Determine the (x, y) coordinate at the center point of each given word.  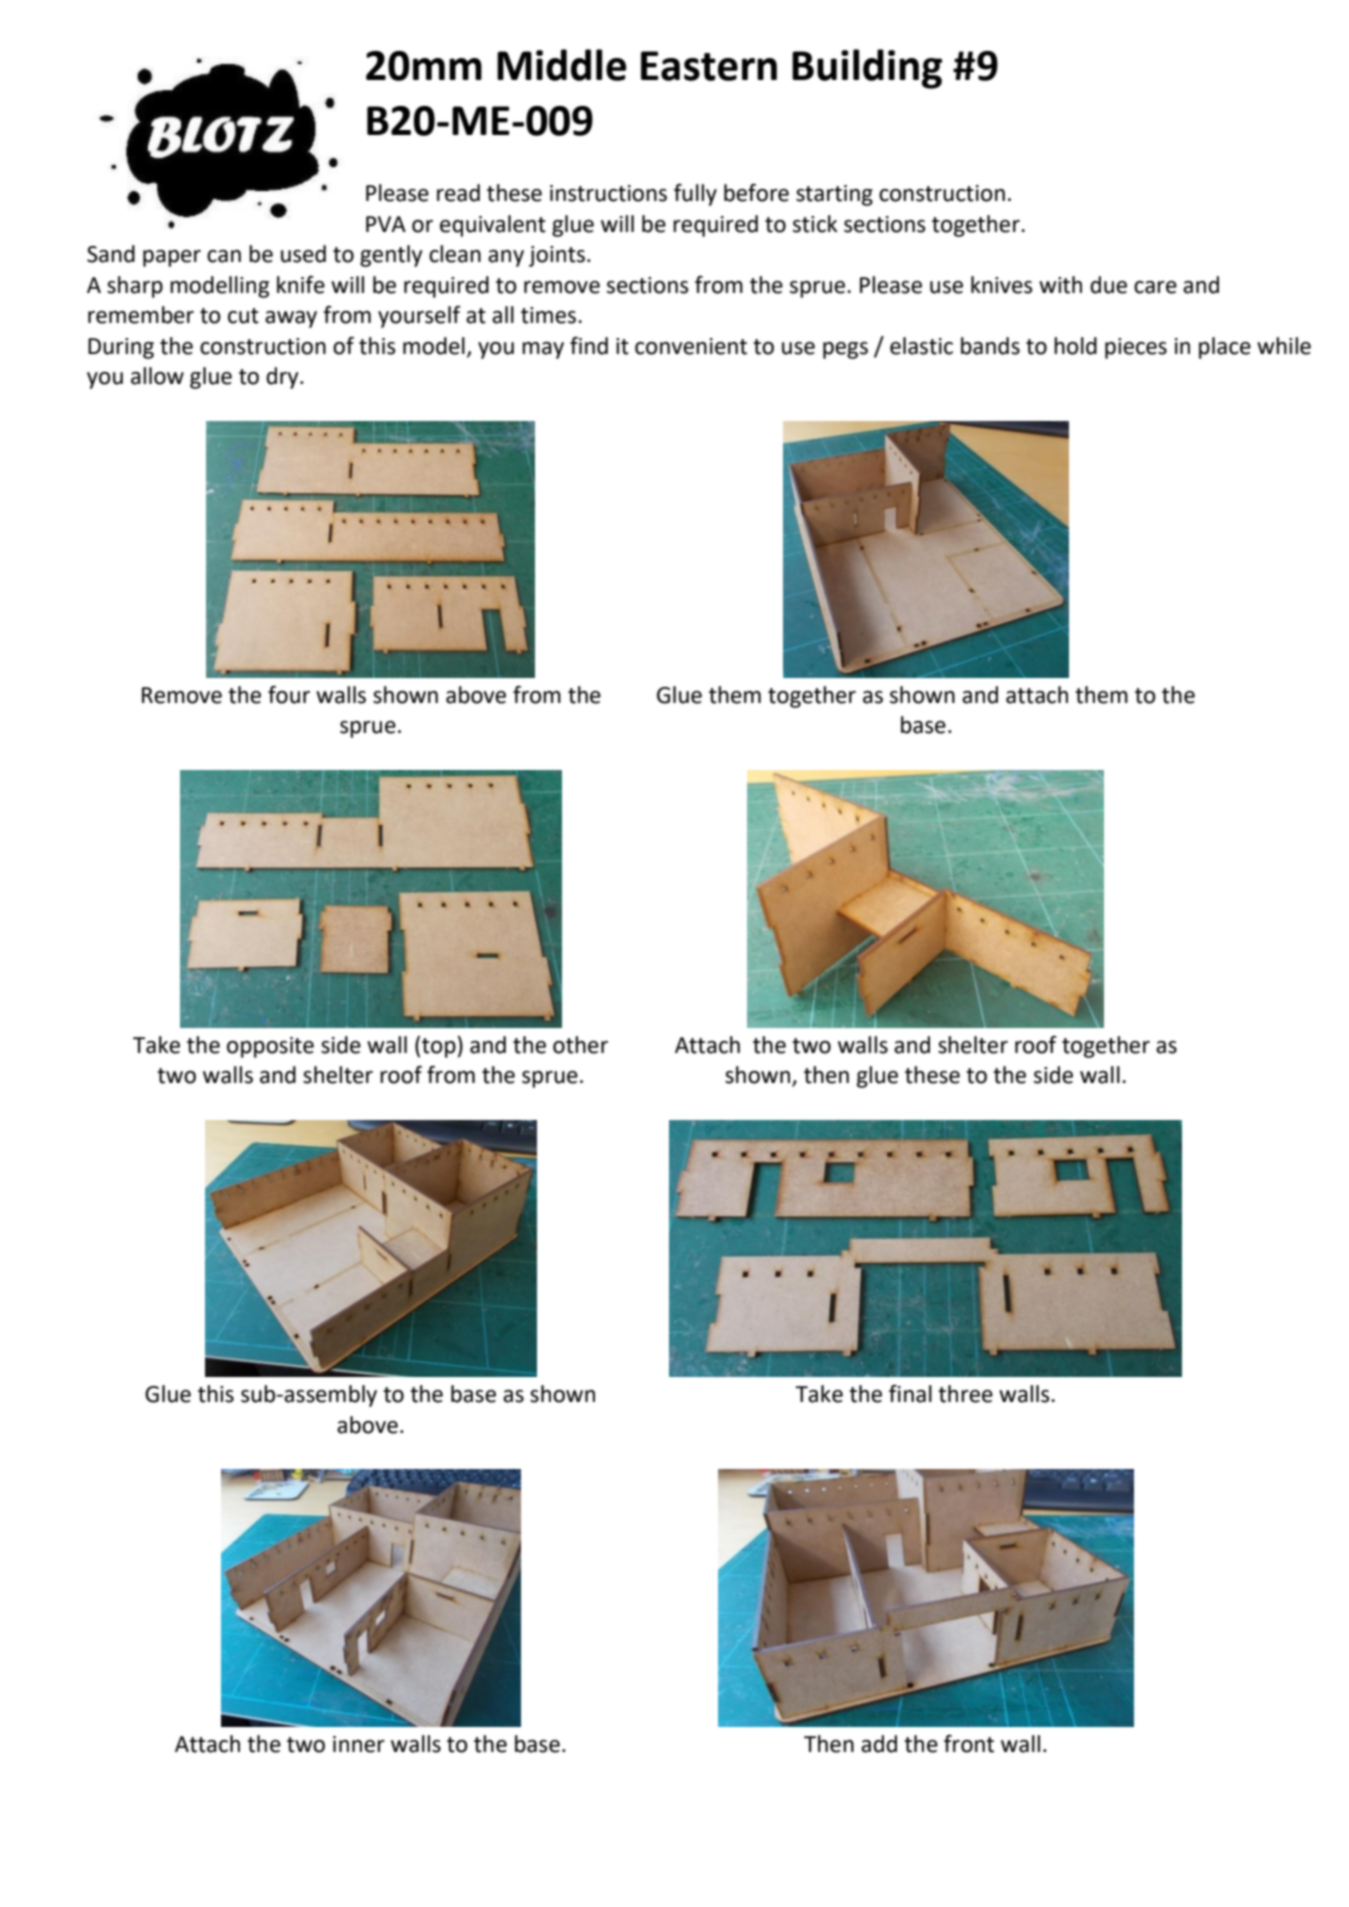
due (1108, 285)
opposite (270, 1047)
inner (359, 1744)
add (879, 1744)
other (580, 1045)
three (965, 1394)
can (224, 256)
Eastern (709, 66)
